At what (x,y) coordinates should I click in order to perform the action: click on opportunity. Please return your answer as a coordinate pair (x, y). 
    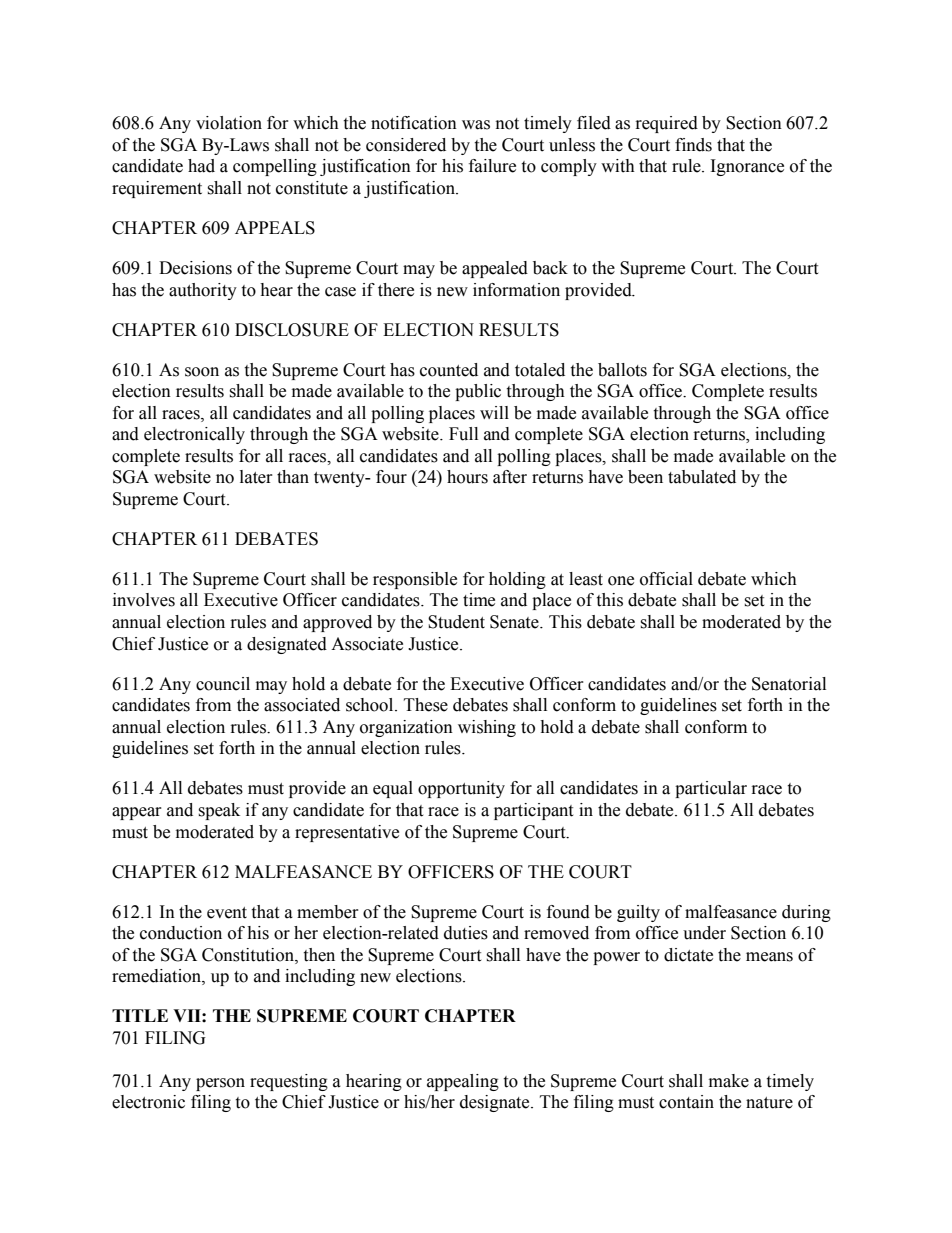
    Looking at the image, I should click on (461, 789).
